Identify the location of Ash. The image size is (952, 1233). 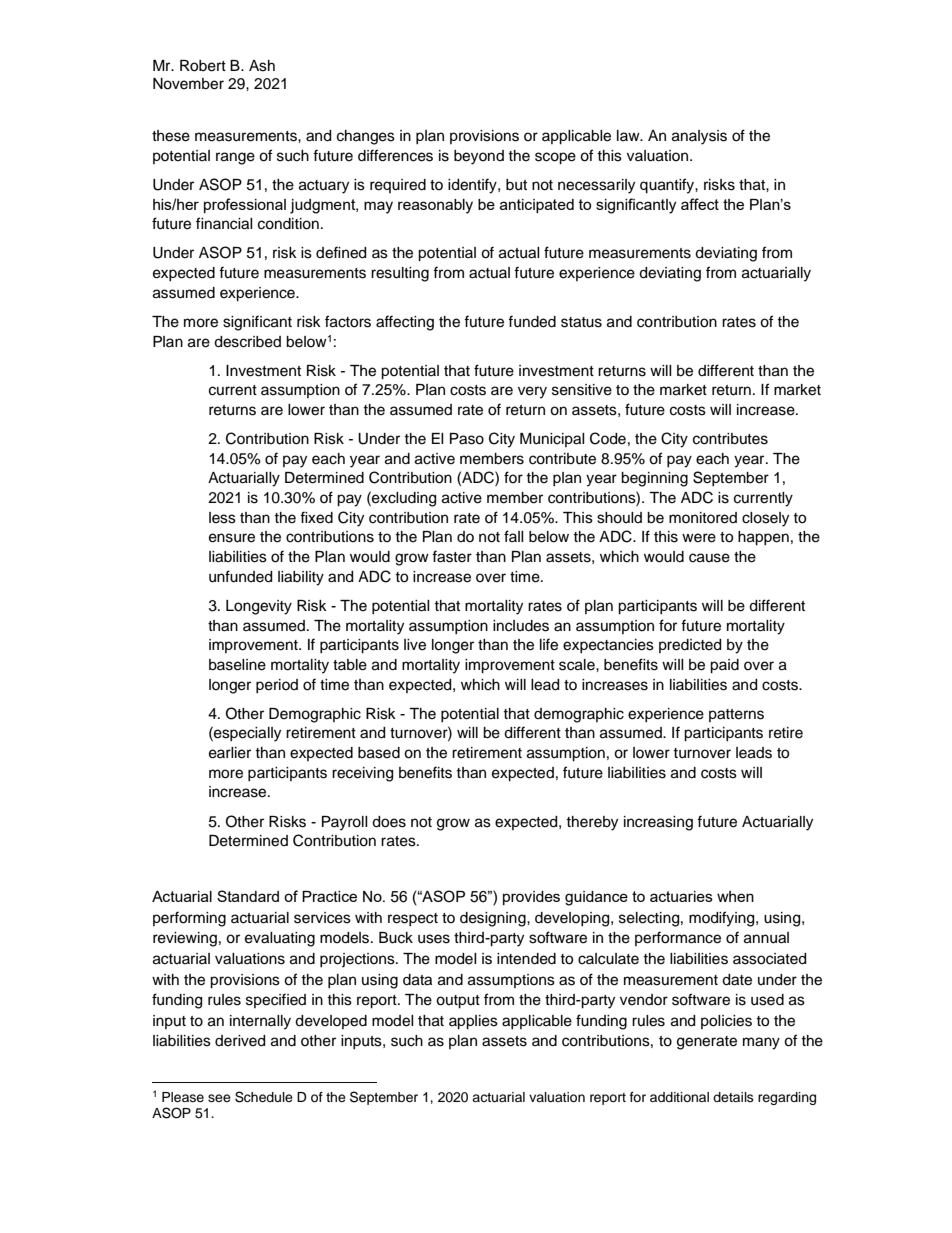
(262, 66).
